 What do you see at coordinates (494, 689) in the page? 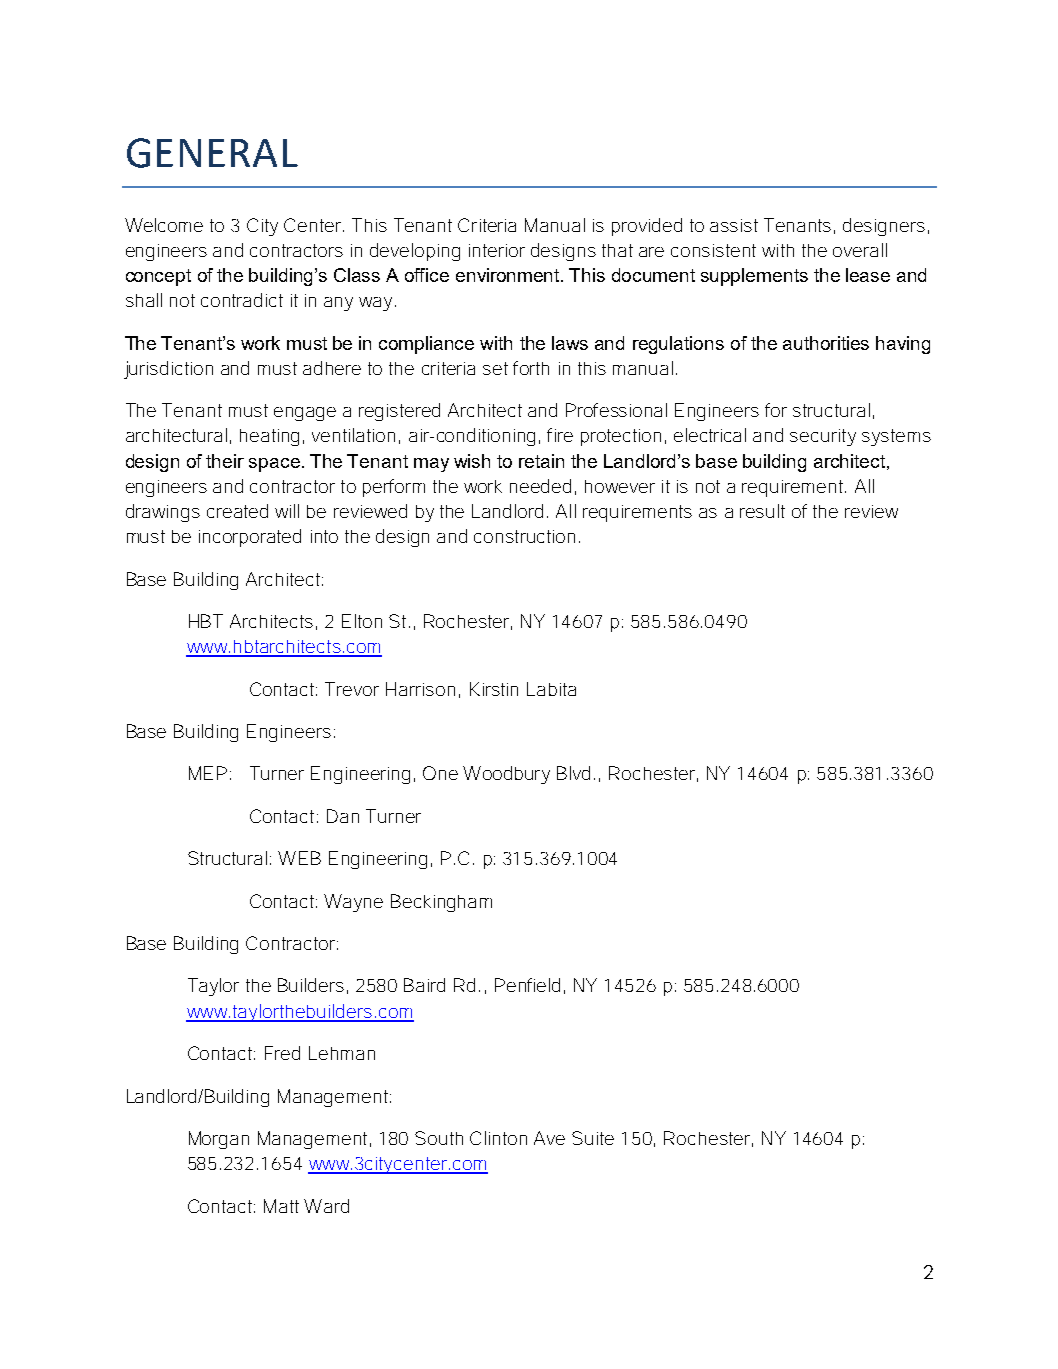
I see `Kirstin` at bounding box center [494, 689].
